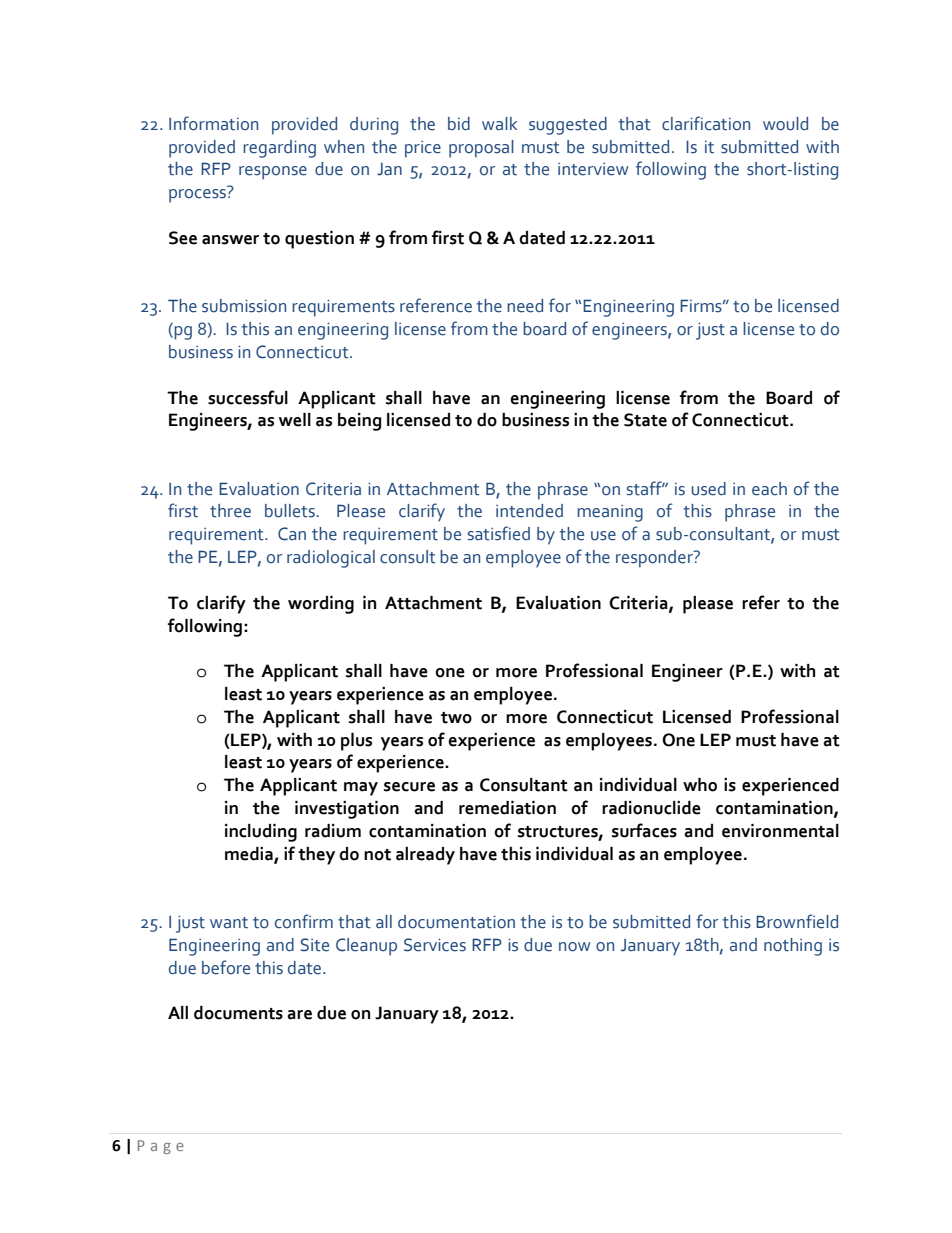 The height and width of the image is (1233, 952). I want to click on proposal, so click(481, 149).
